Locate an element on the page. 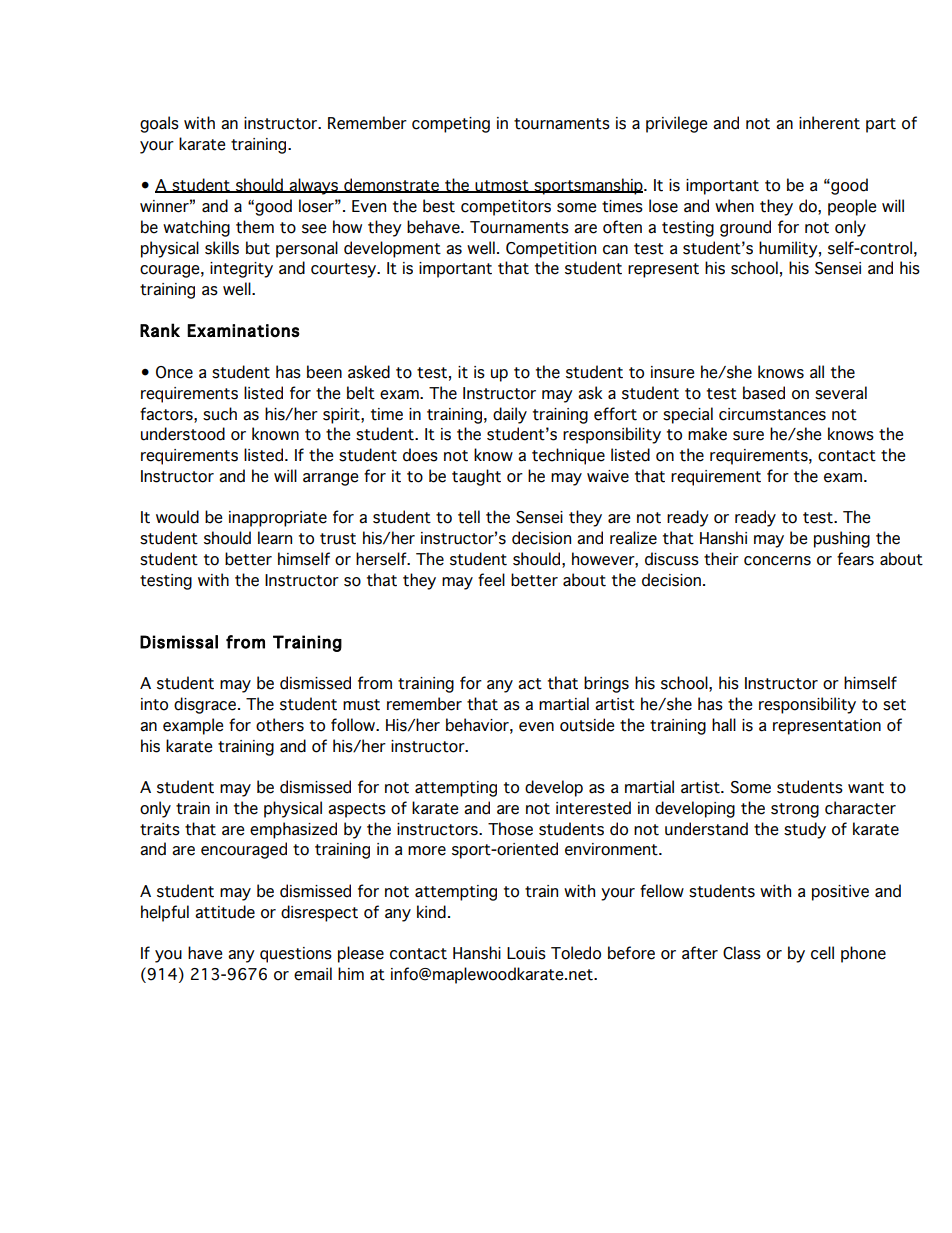 The image size is (952, 1233). daily is located at coordinates (510, 415).
